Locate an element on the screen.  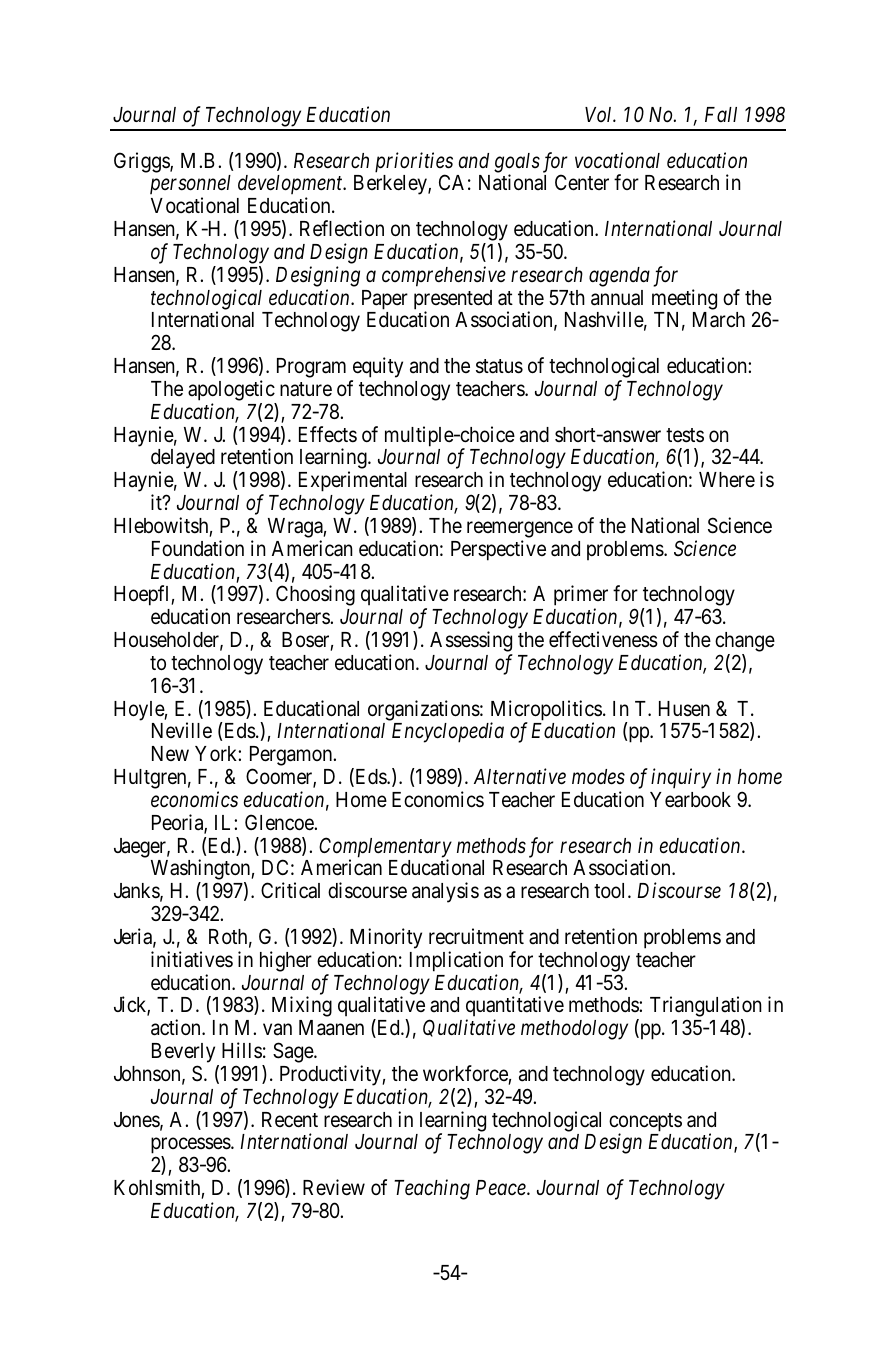
analysis is located at coordinates (445, 892).
